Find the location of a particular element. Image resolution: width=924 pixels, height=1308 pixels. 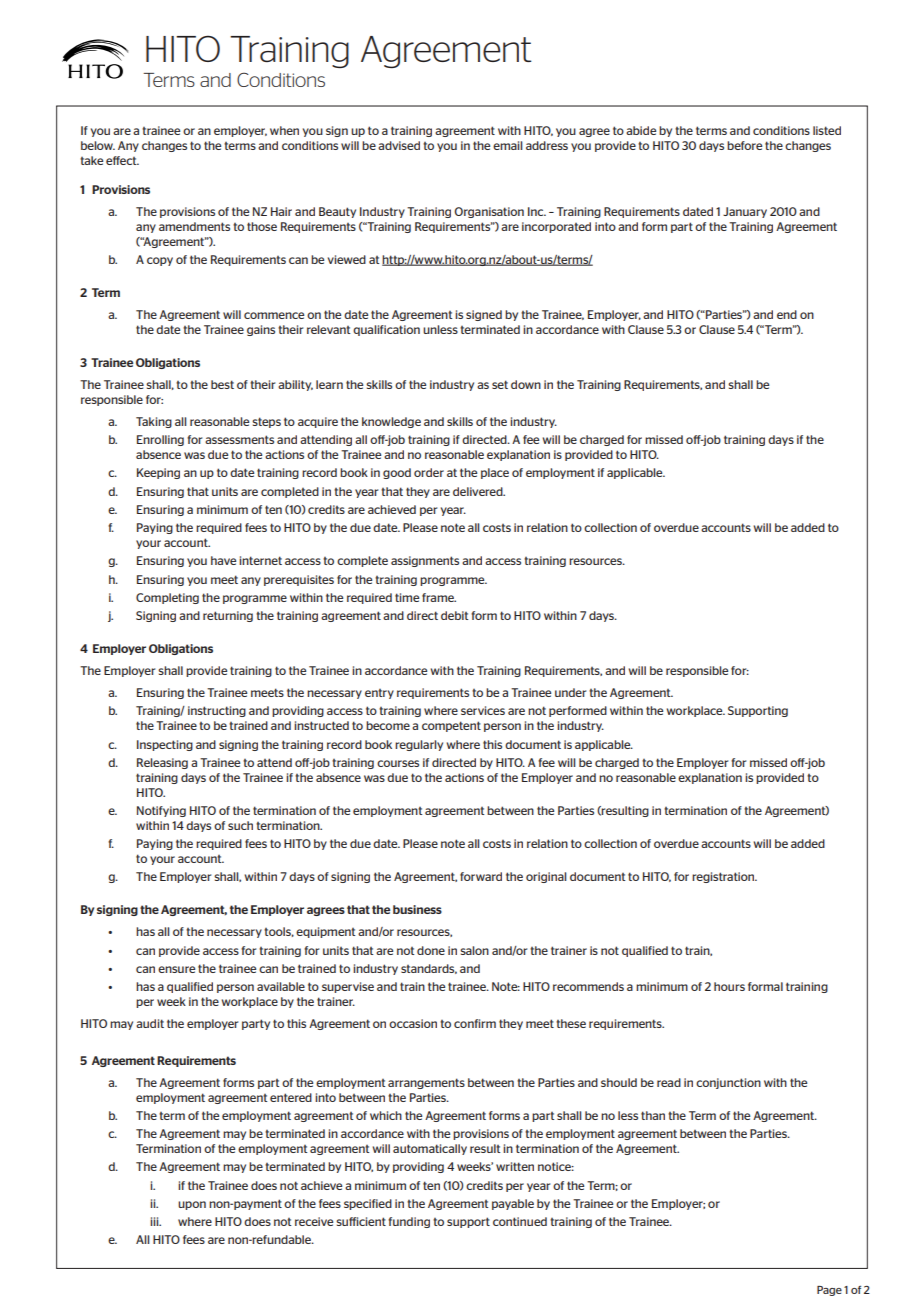

effect is located at coordinates (122, 160).
